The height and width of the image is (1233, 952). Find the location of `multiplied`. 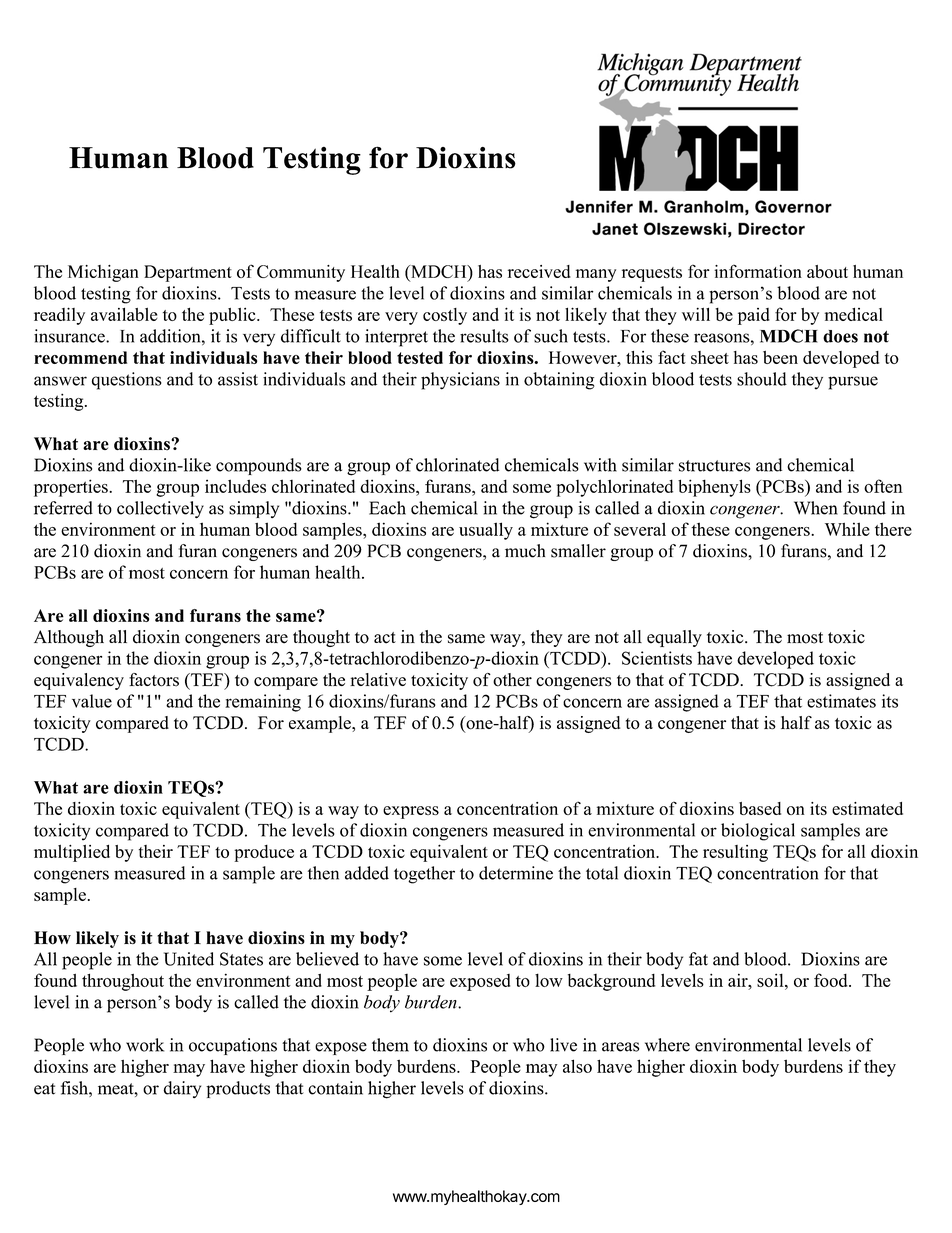

multiplied is located at coordinates (72, 853).
